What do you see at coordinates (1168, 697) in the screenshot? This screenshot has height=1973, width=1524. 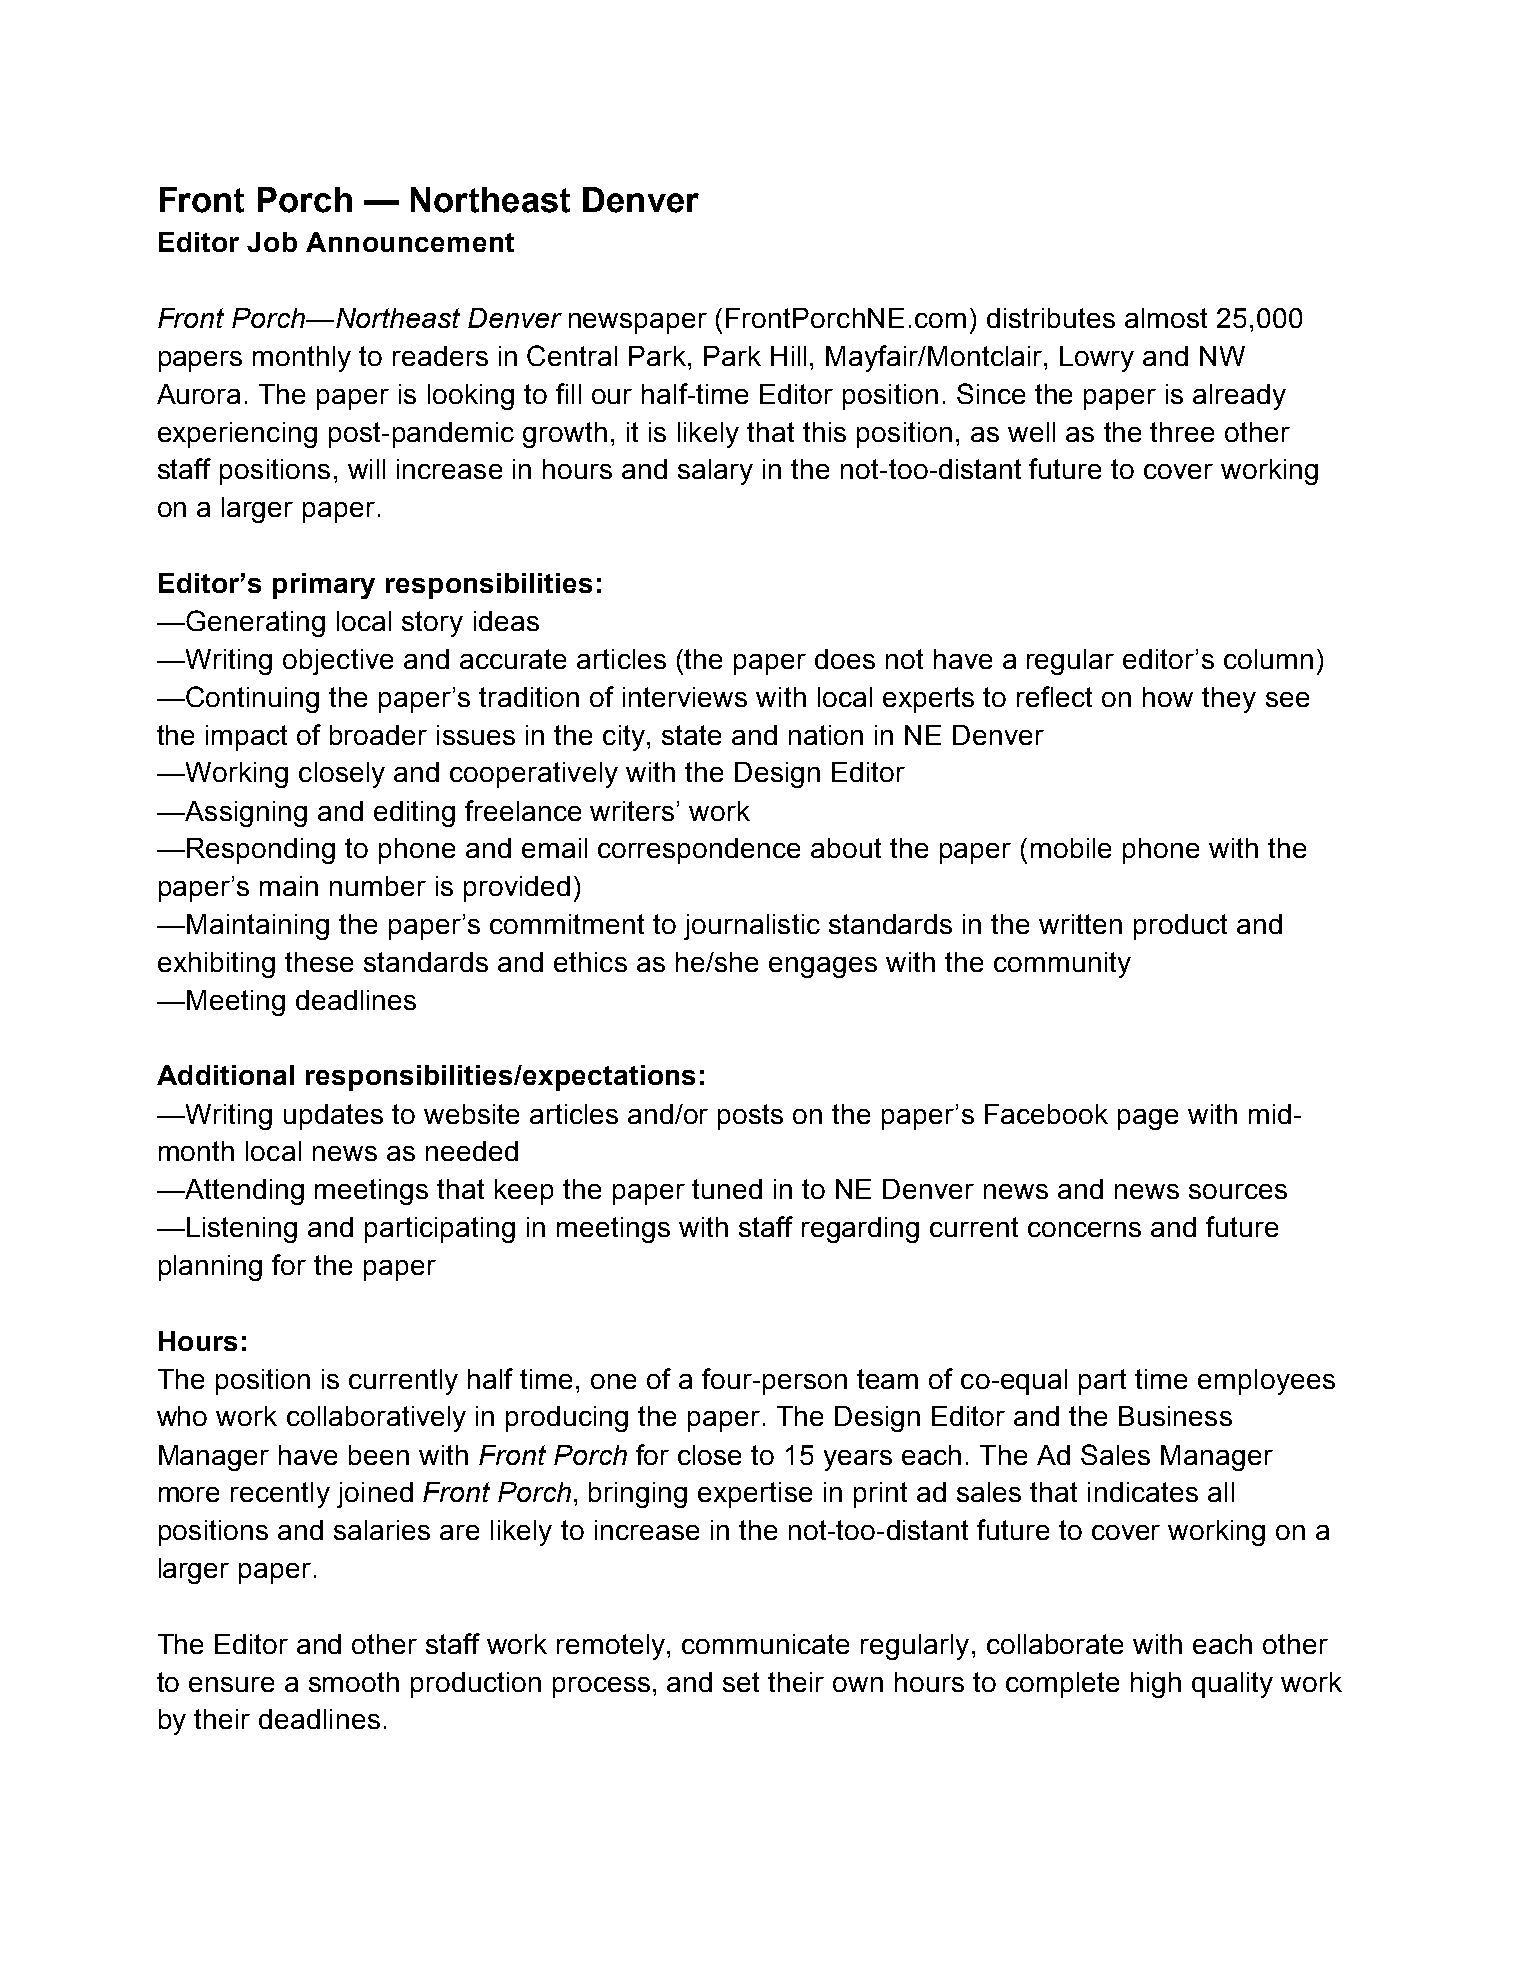 I see `how` at bounding box center [1168, 697].
